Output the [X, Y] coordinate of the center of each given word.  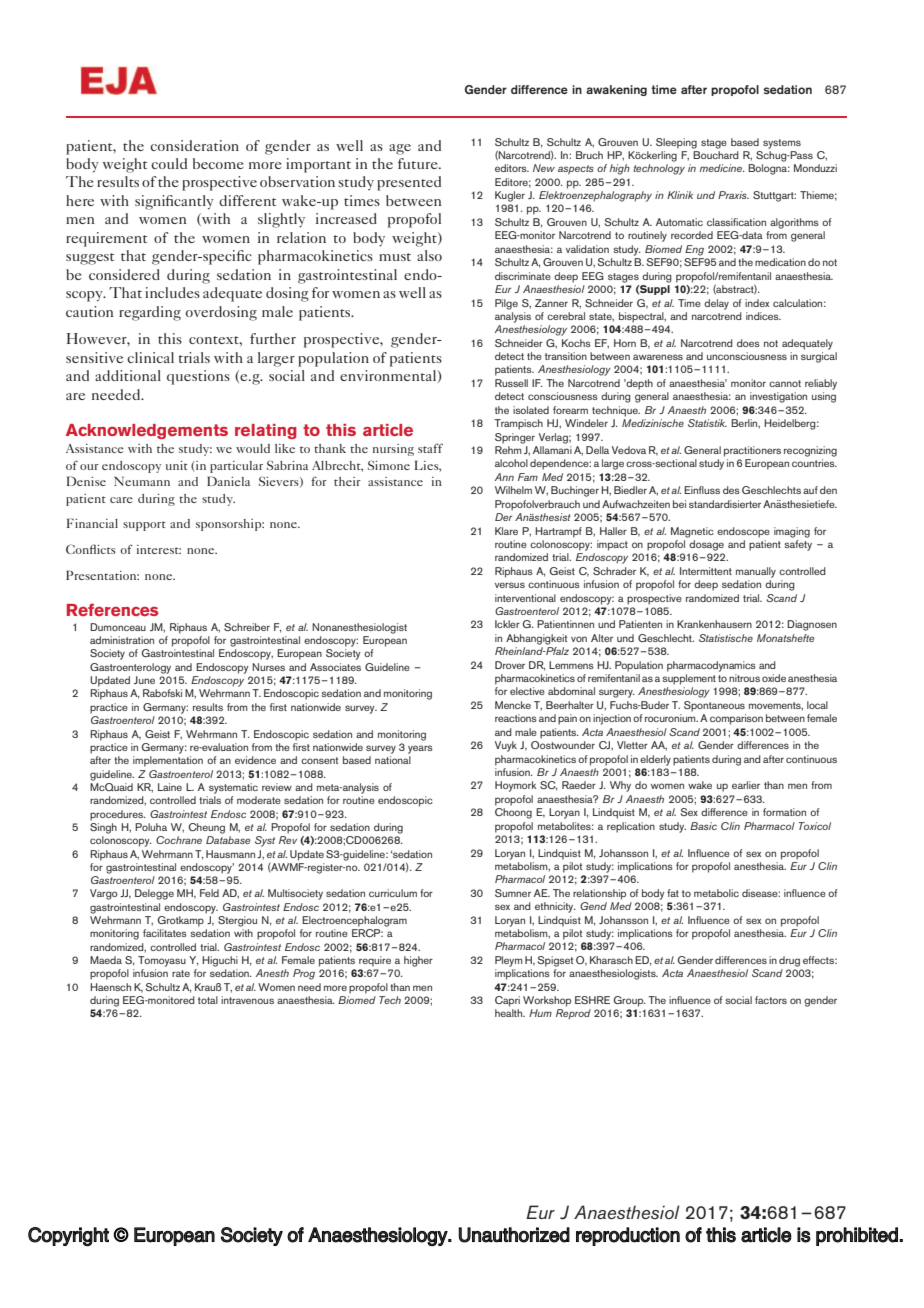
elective [527, 691]
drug [789, 961]
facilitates [165, 933]
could [169, 163]
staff [430, 448]
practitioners [752, 451]
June [144, 680]
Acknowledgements [147, 431]
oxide [774, 678]
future [419, 163]
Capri [507, 1001]
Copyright [68, 1236]
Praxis [733, 195]
